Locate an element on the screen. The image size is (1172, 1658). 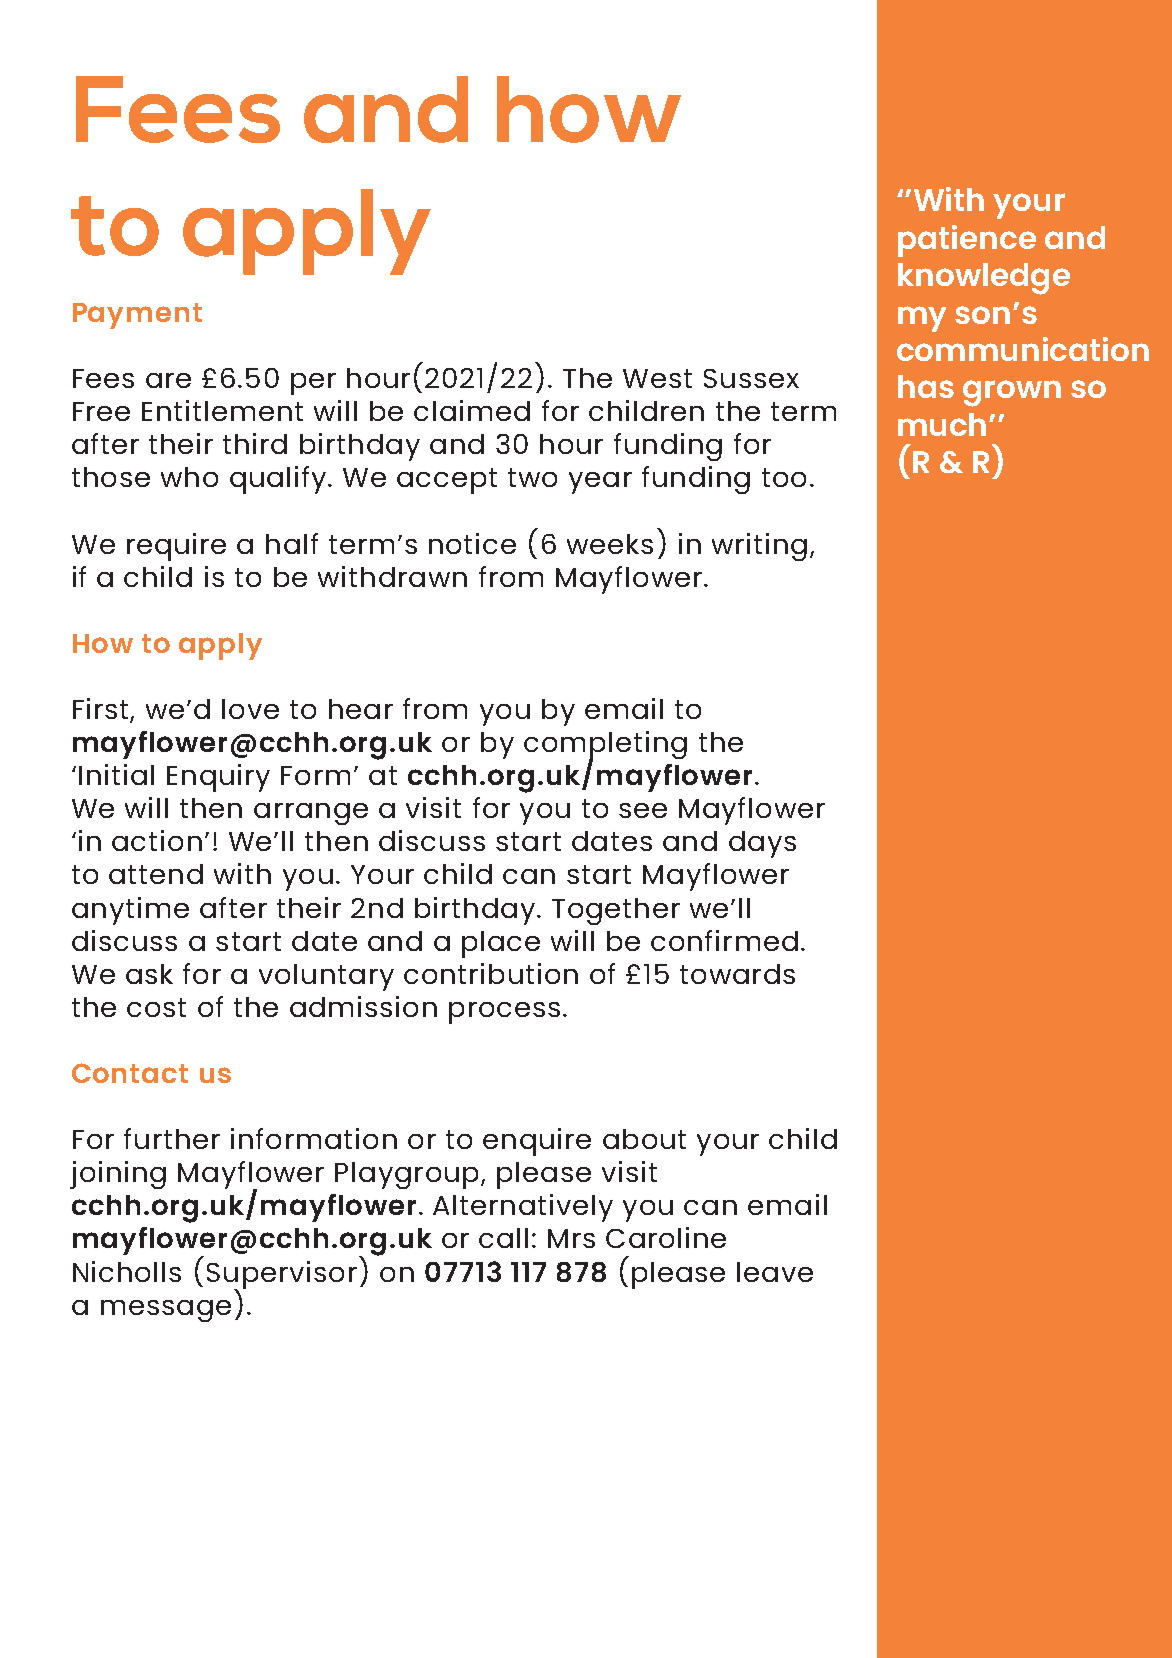
knowledge is located at coordinates (984, 279).
